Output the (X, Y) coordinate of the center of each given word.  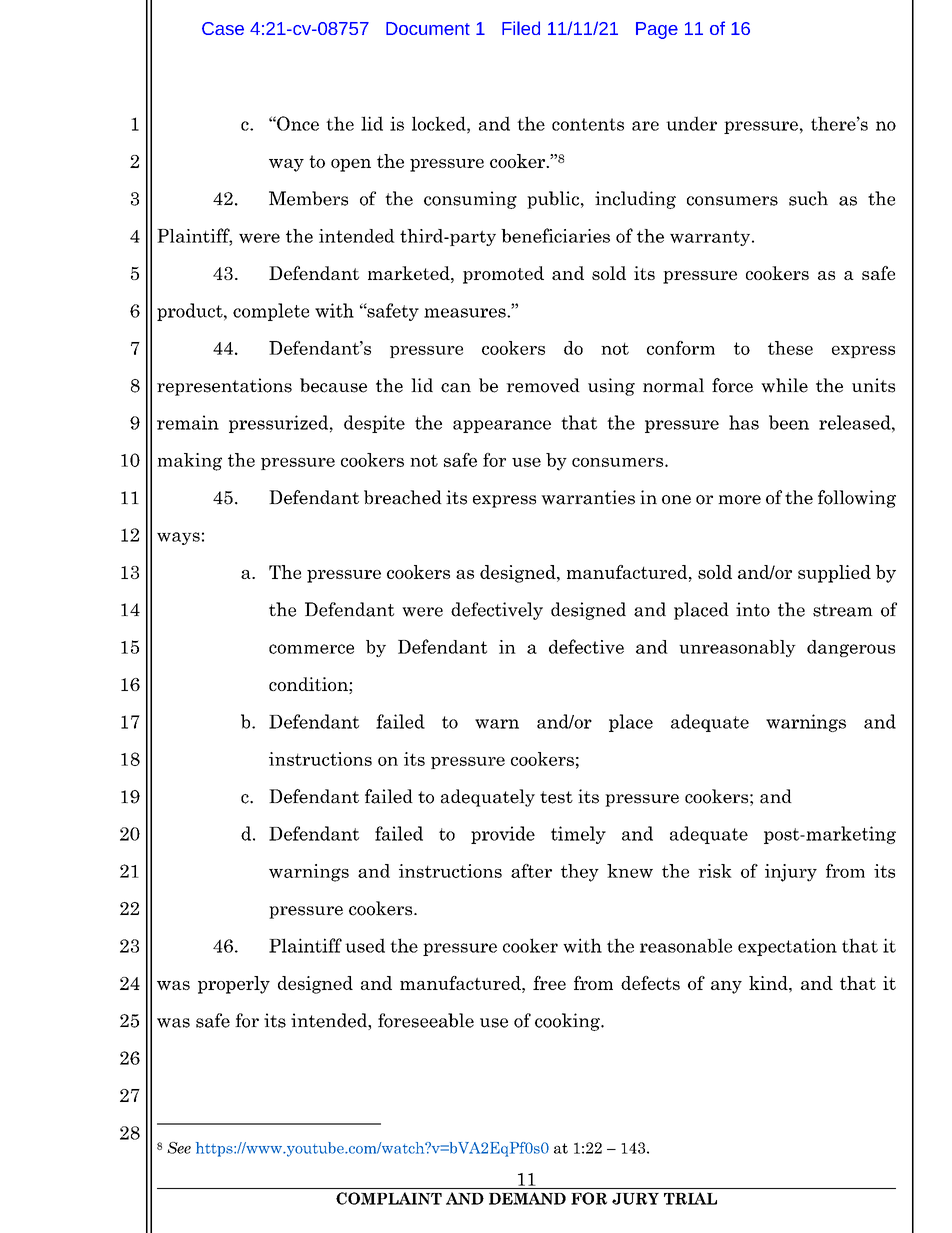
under (691, 123)
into (753, 609)
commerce (311, 649)
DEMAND (527, 1198)
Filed (521, 28)
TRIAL (690, 1198)
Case (223, 28)
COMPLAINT (389, 1198)
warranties (588, 497)
